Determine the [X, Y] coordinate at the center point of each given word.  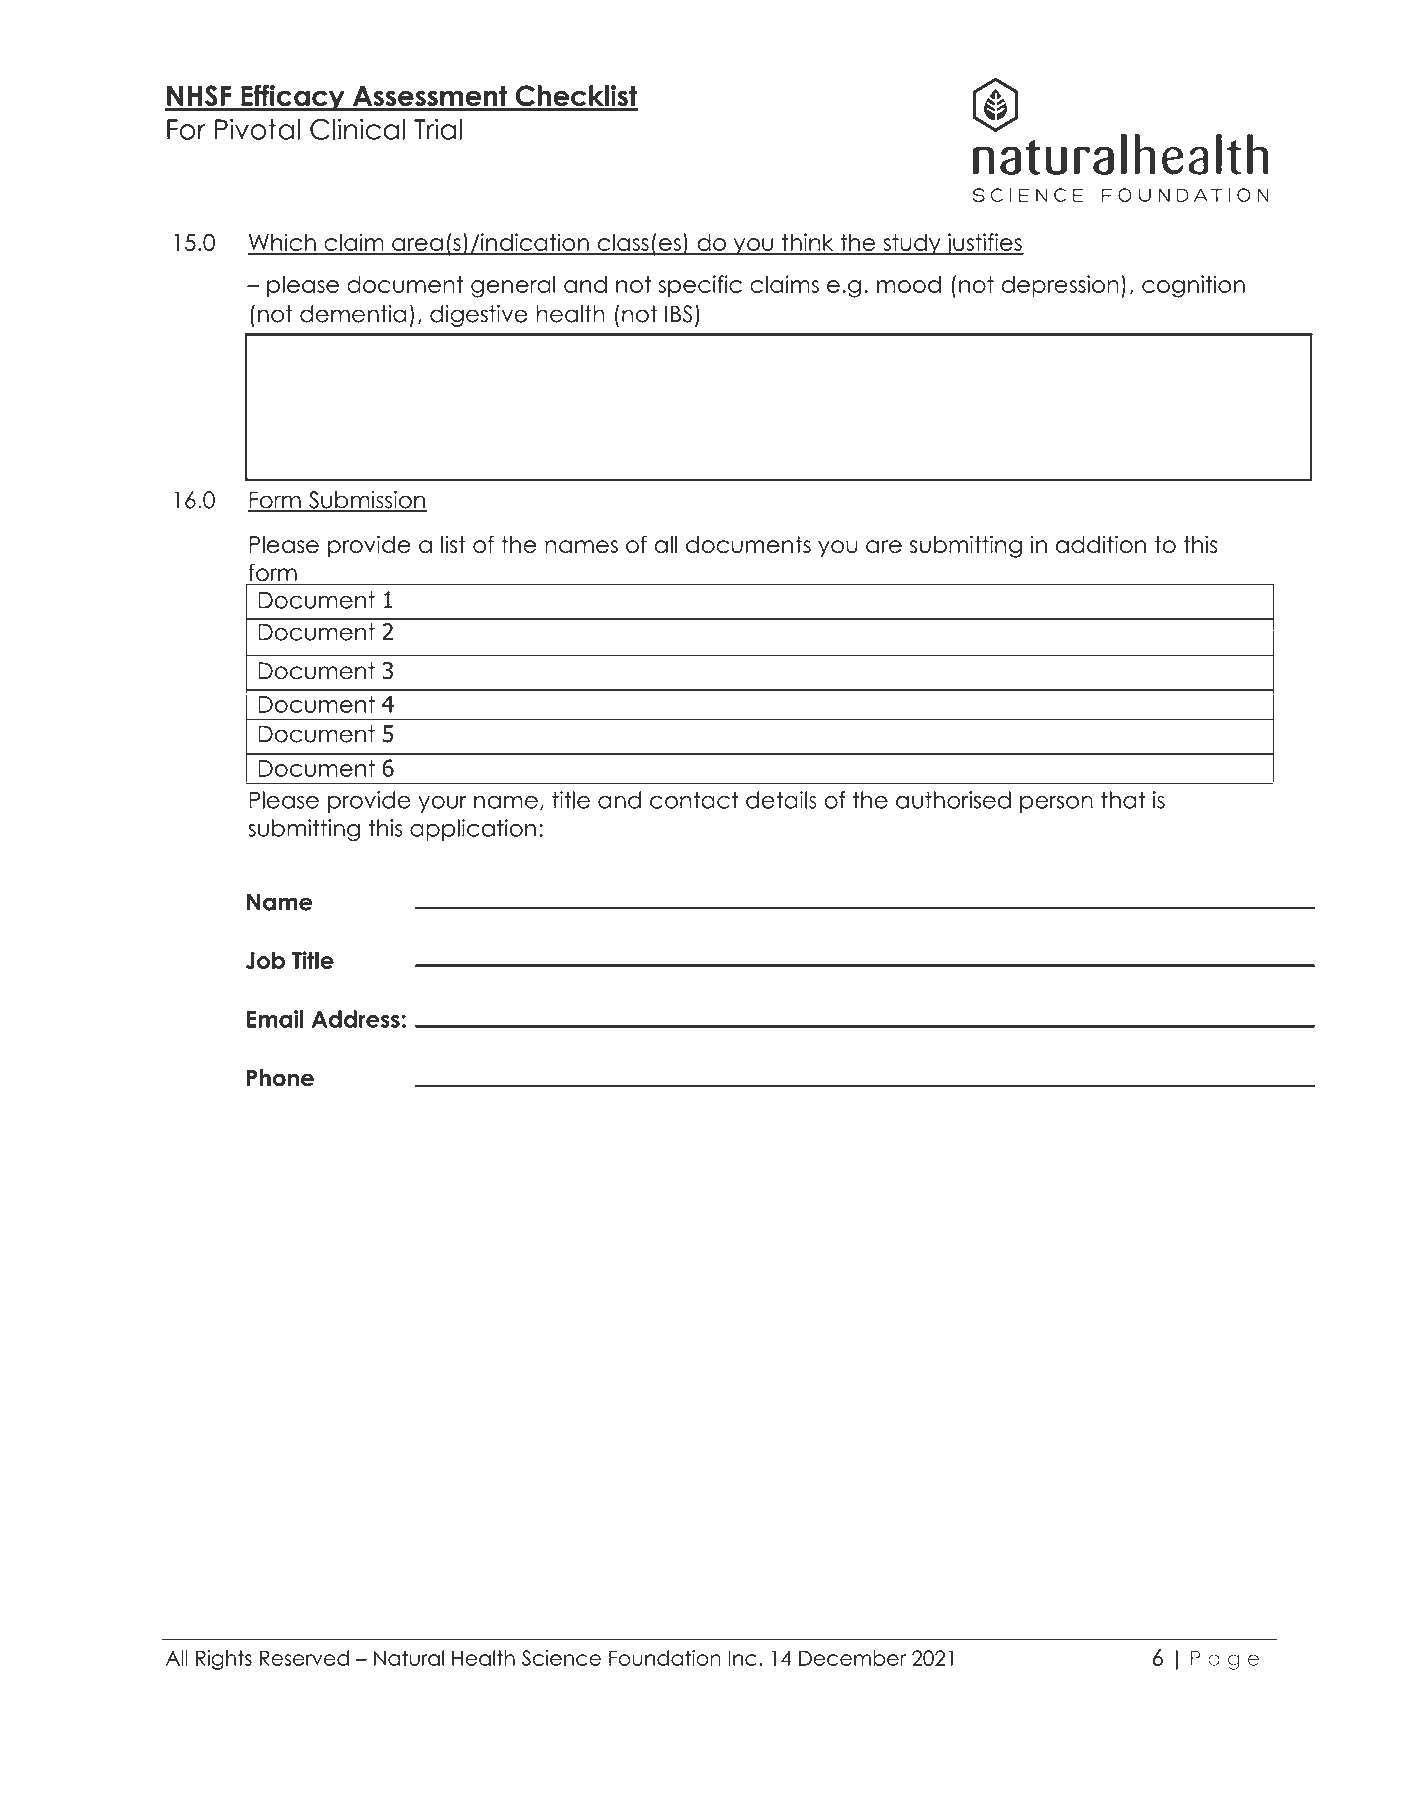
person [1056, 804]
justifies [984, 244]
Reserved [304, 1658]
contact [694, 800]
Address [356, 1019]
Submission [367, 501]
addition [1101, 544]
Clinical [357, 129]
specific [700, 286]
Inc [742, 1658]
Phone [280, 1078]
